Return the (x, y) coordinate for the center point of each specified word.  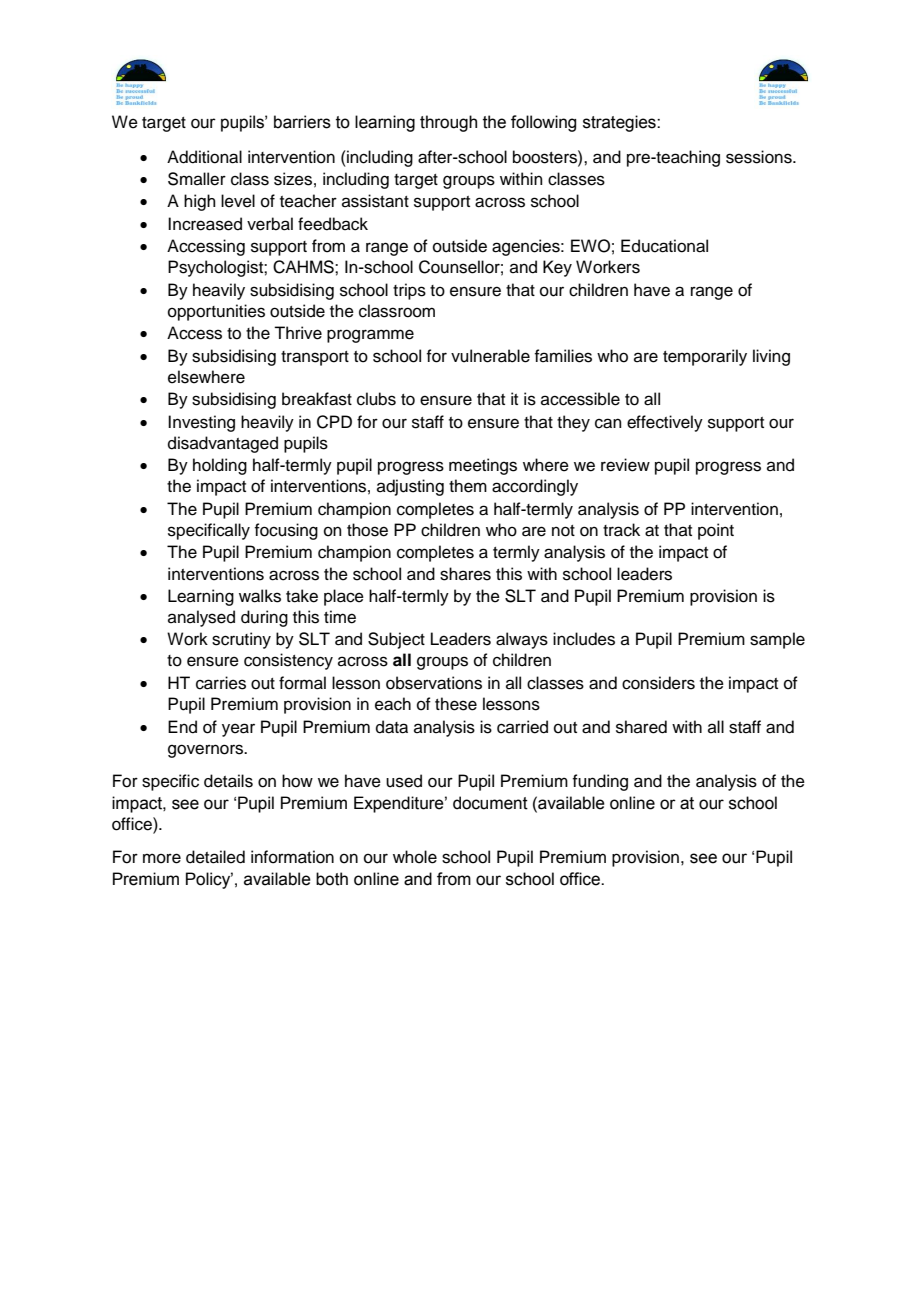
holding (220, 466)
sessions (760, 157)
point (716, 531)
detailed (215, 857)
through (448, 123)
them (468, 486)
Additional (204, 157)
